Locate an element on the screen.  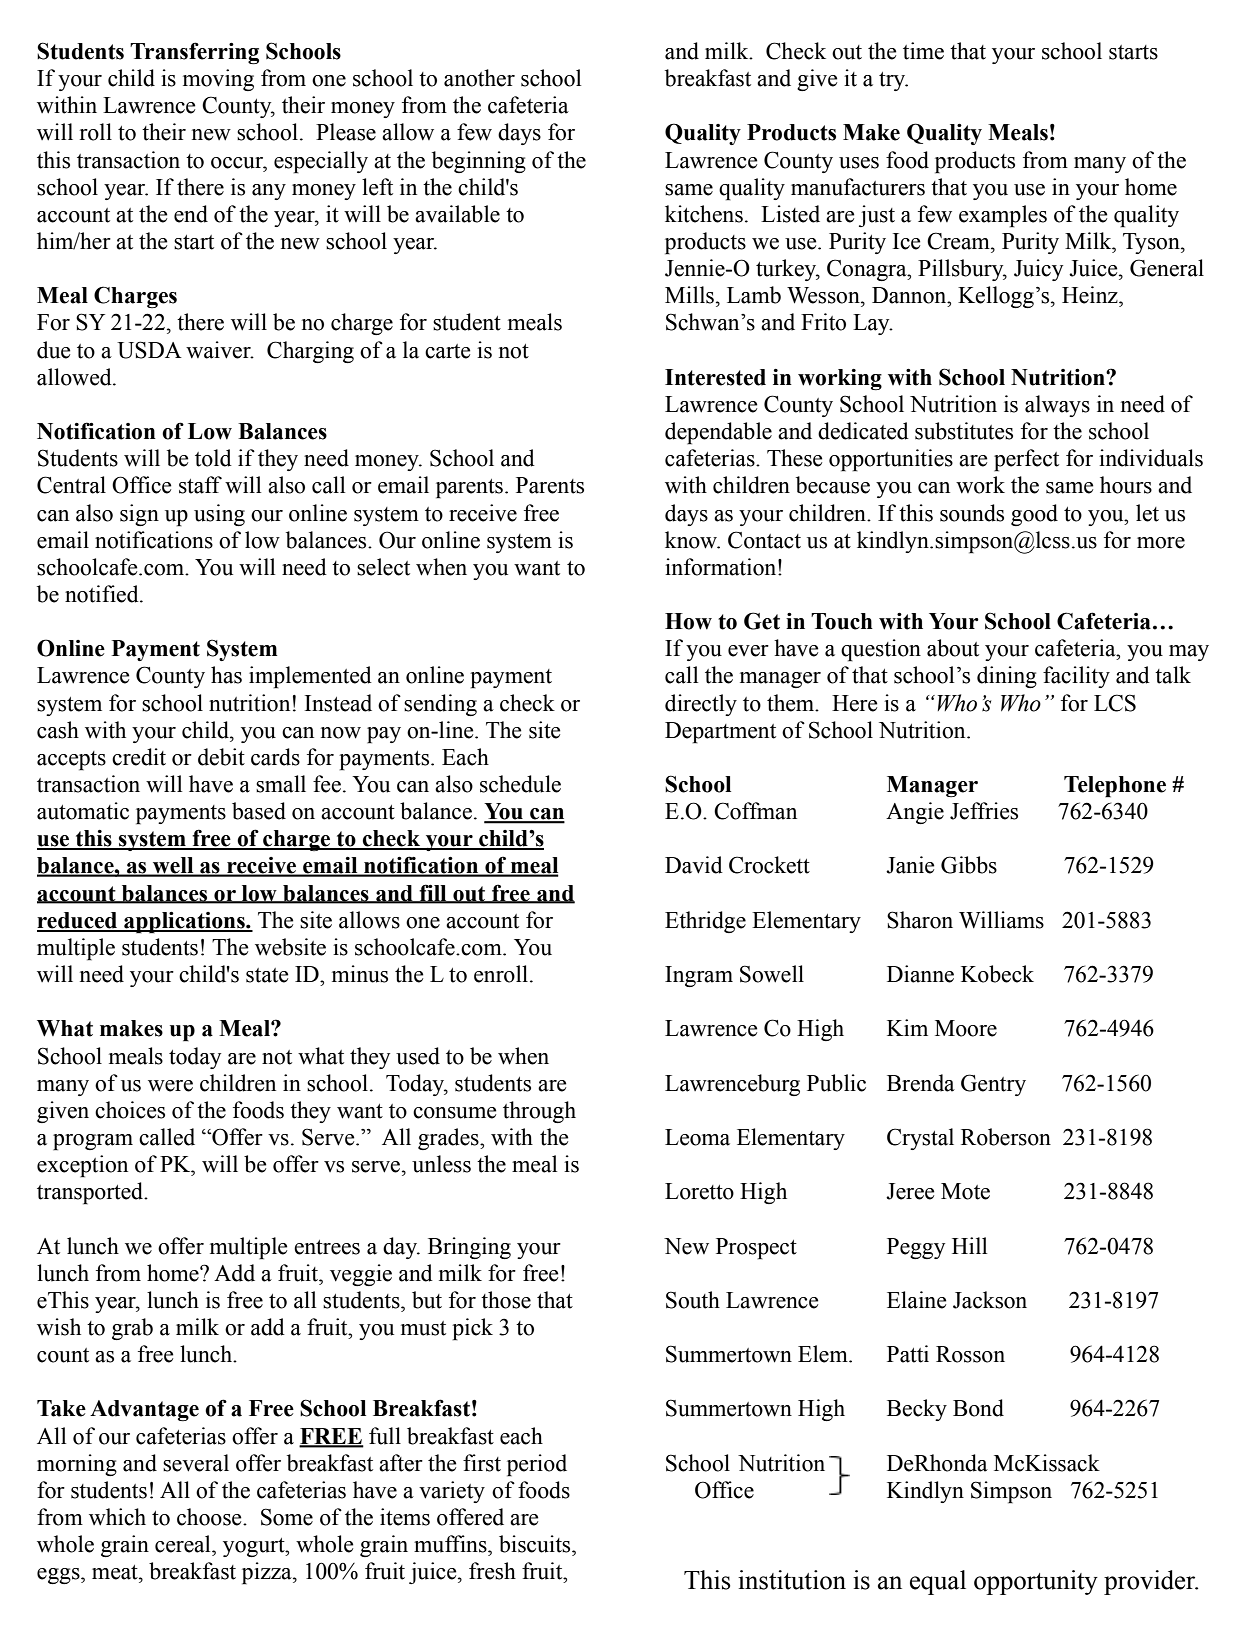
Gentry is located at coordinates (993, 1085).
